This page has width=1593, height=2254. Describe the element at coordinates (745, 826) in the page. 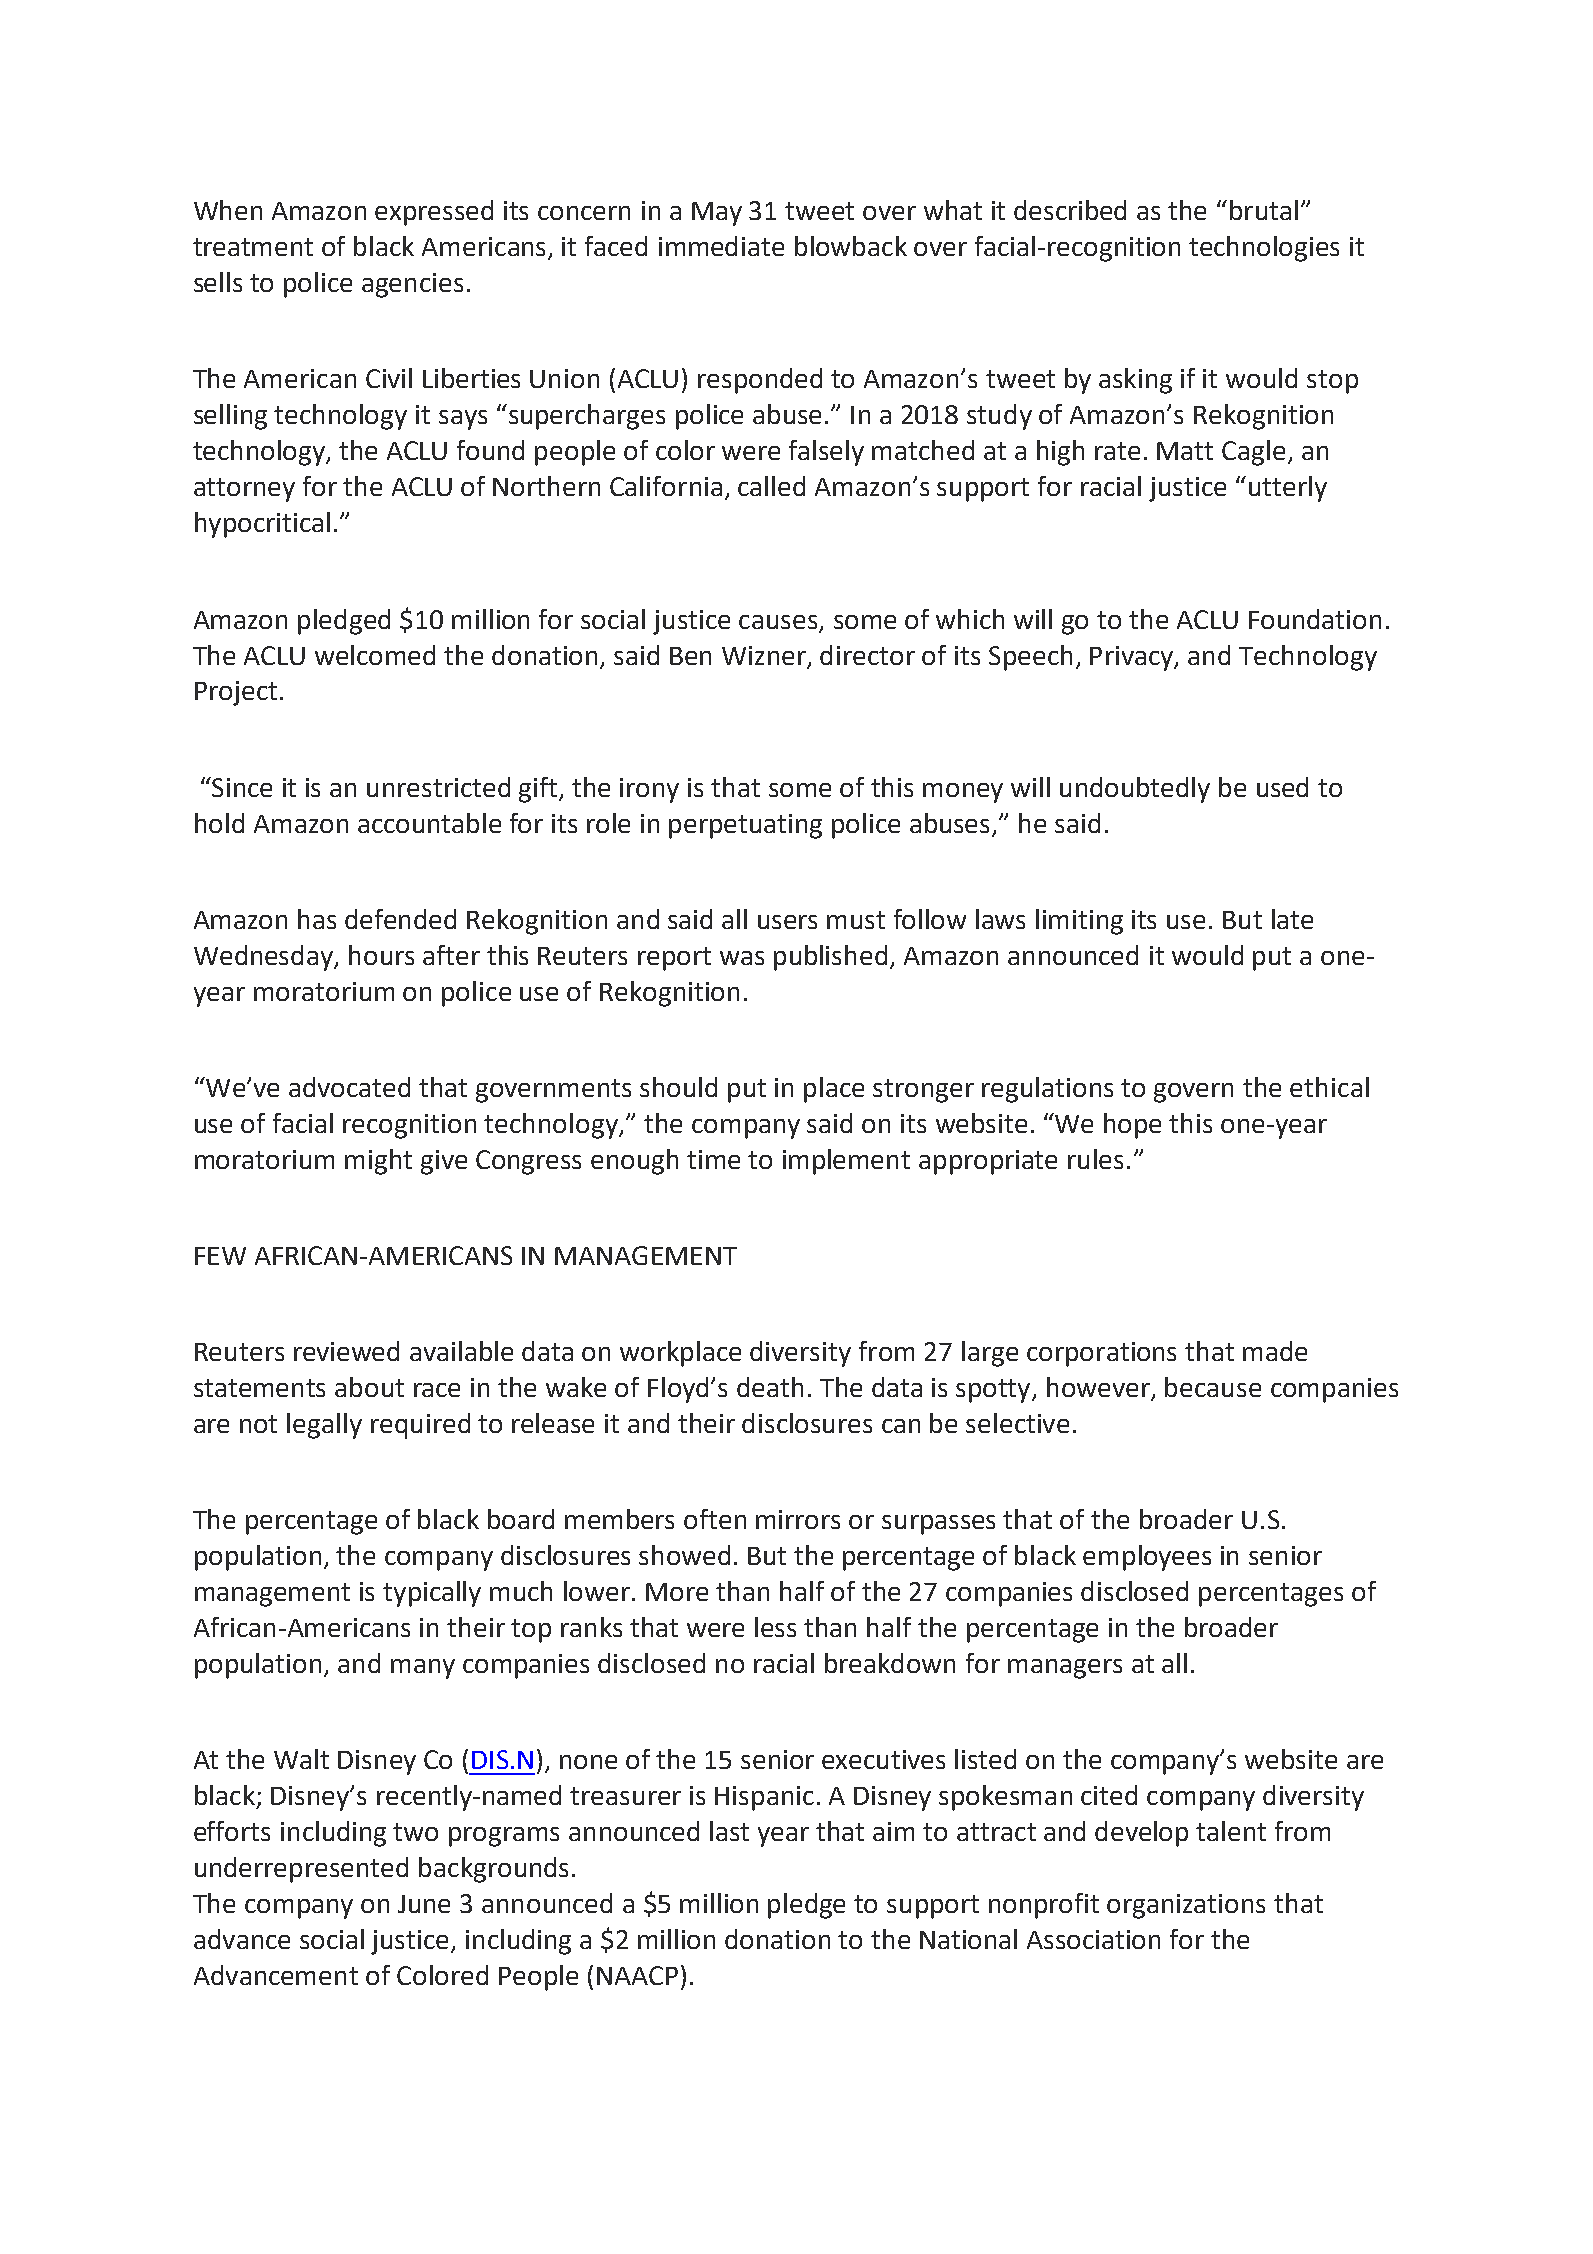

I see `perpetuating` at that location.
